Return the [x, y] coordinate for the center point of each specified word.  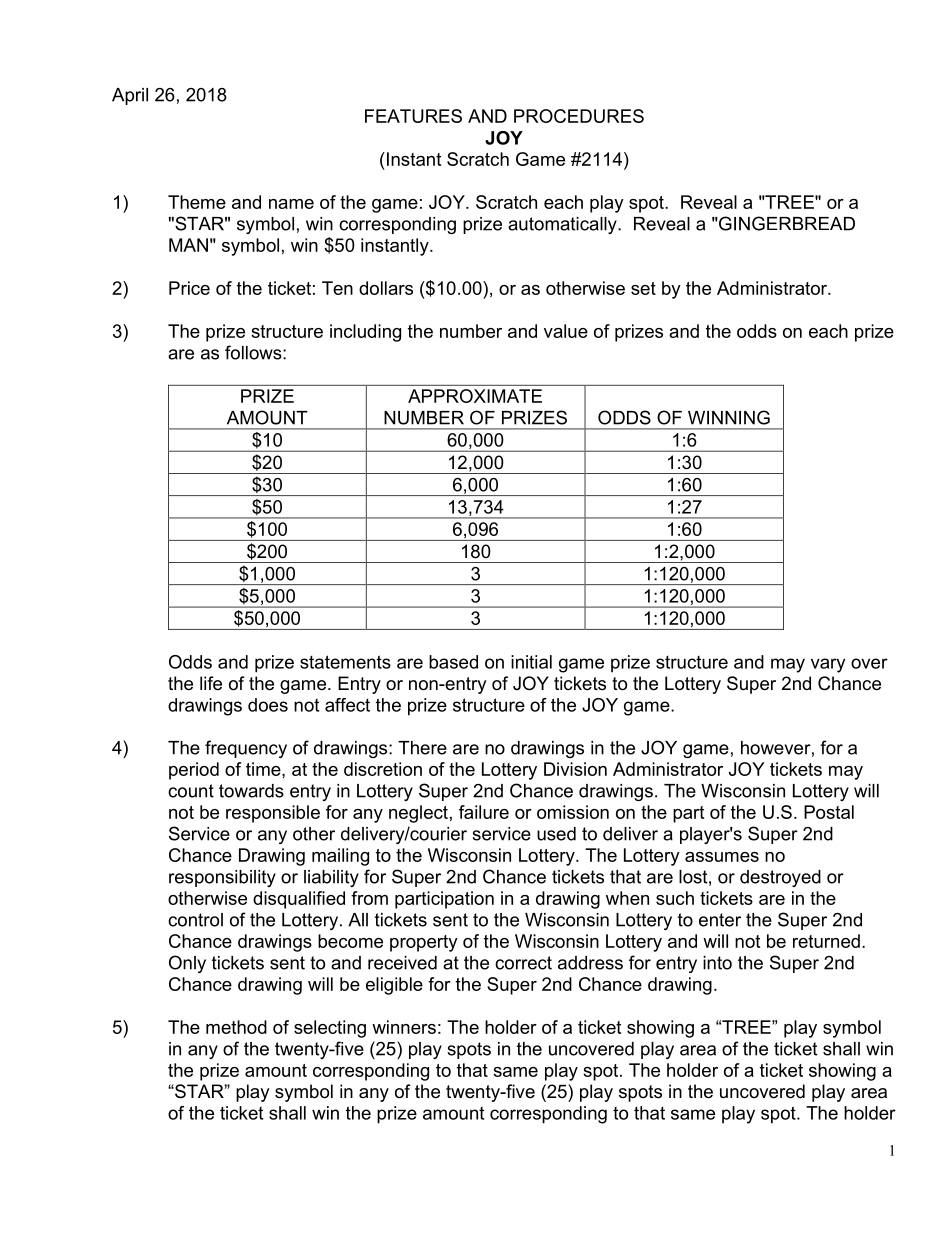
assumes [722, 857]
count [191, 791]
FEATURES [413, 116]
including [365, 333]
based [453, 662]
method [236, 1027]
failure [484, 812]
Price [189, 288]
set [643, 288]
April [130, 96]
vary [828, 665]
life [211, 683]
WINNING [729, 417]
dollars [386, 288]
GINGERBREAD [786, 223]
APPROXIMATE [475, 396]
